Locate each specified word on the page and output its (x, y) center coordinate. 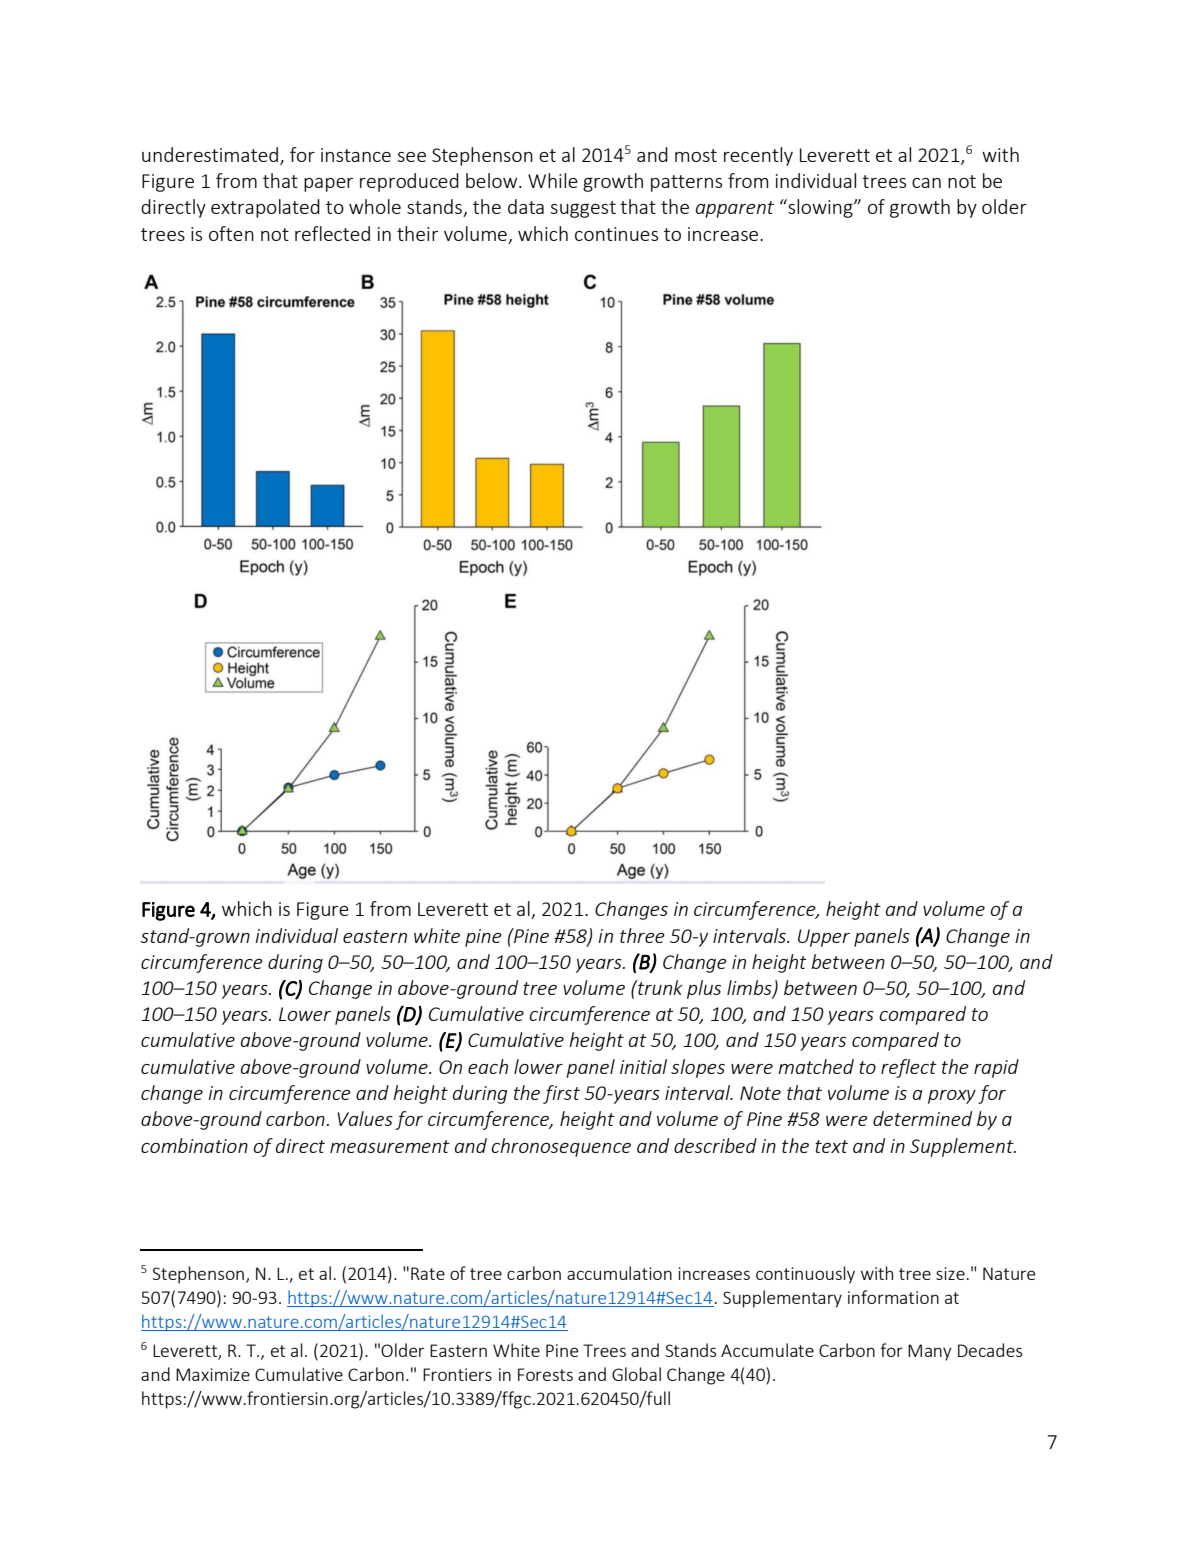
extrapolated (265, 208)
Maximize (213, 1374)
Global (636, 1374)
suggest (583, 209)
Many (930, 1352)
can (926, 183)
